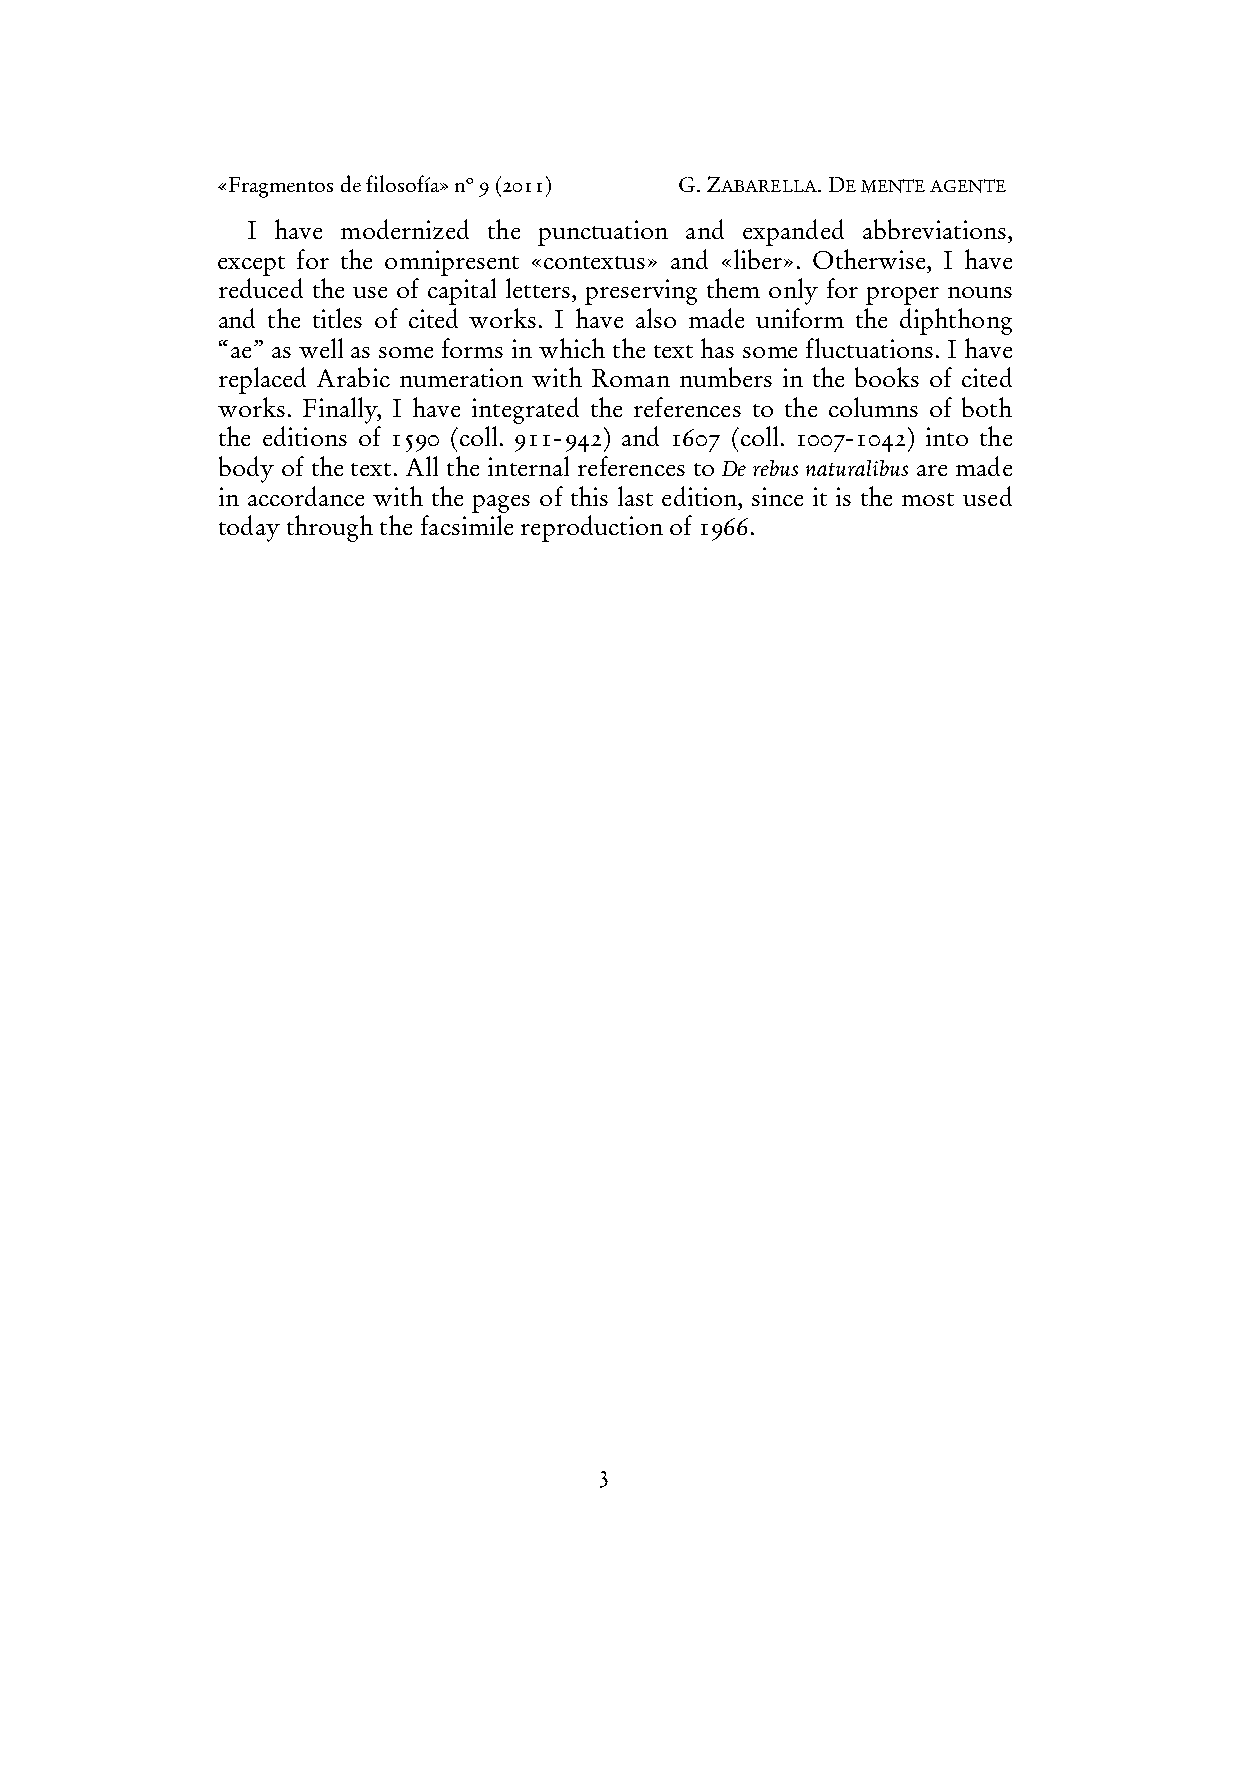 The height and width of the screenshot is (1779, 1257). I want to click on Arabic, so click(353, 377).
